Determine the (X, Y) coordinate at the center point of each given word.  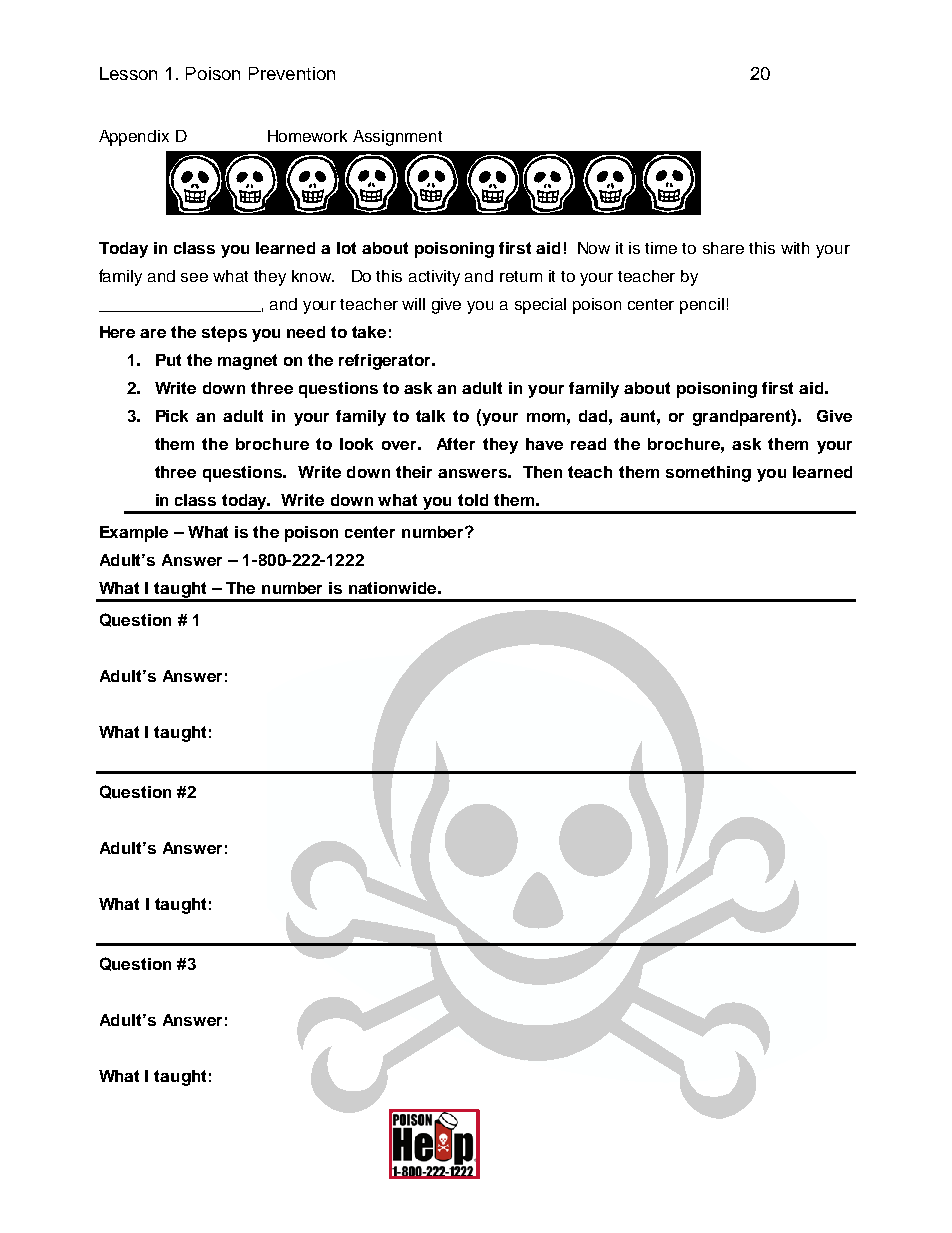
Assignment (397, 138)
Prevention (292, 73)
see (194, 277)
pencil (702, 306)
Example (134, 534)
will (413, 304)
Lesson (128, 73)
